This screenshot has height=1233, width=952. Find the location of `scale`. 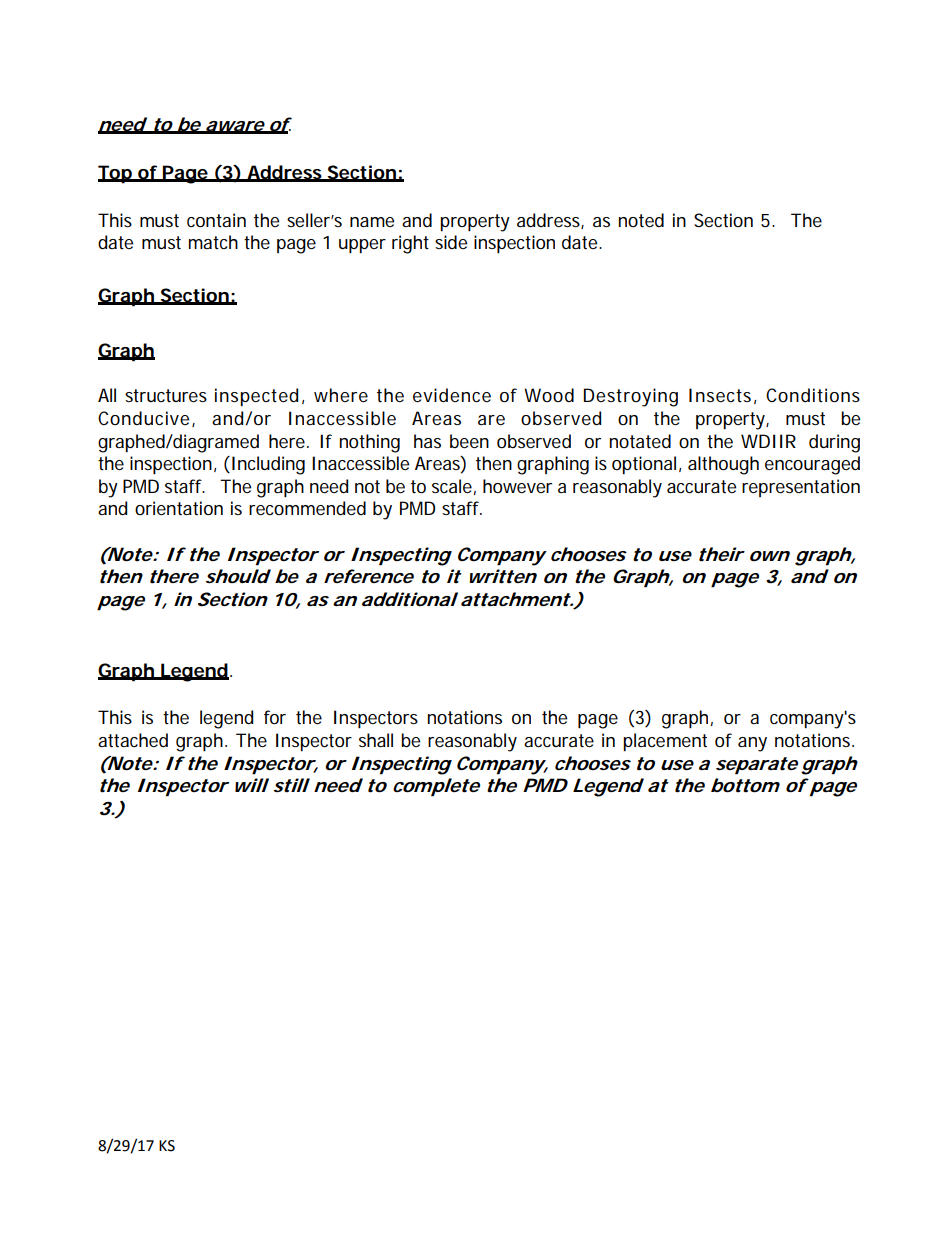

scale is located at coordinates (452, 486).
